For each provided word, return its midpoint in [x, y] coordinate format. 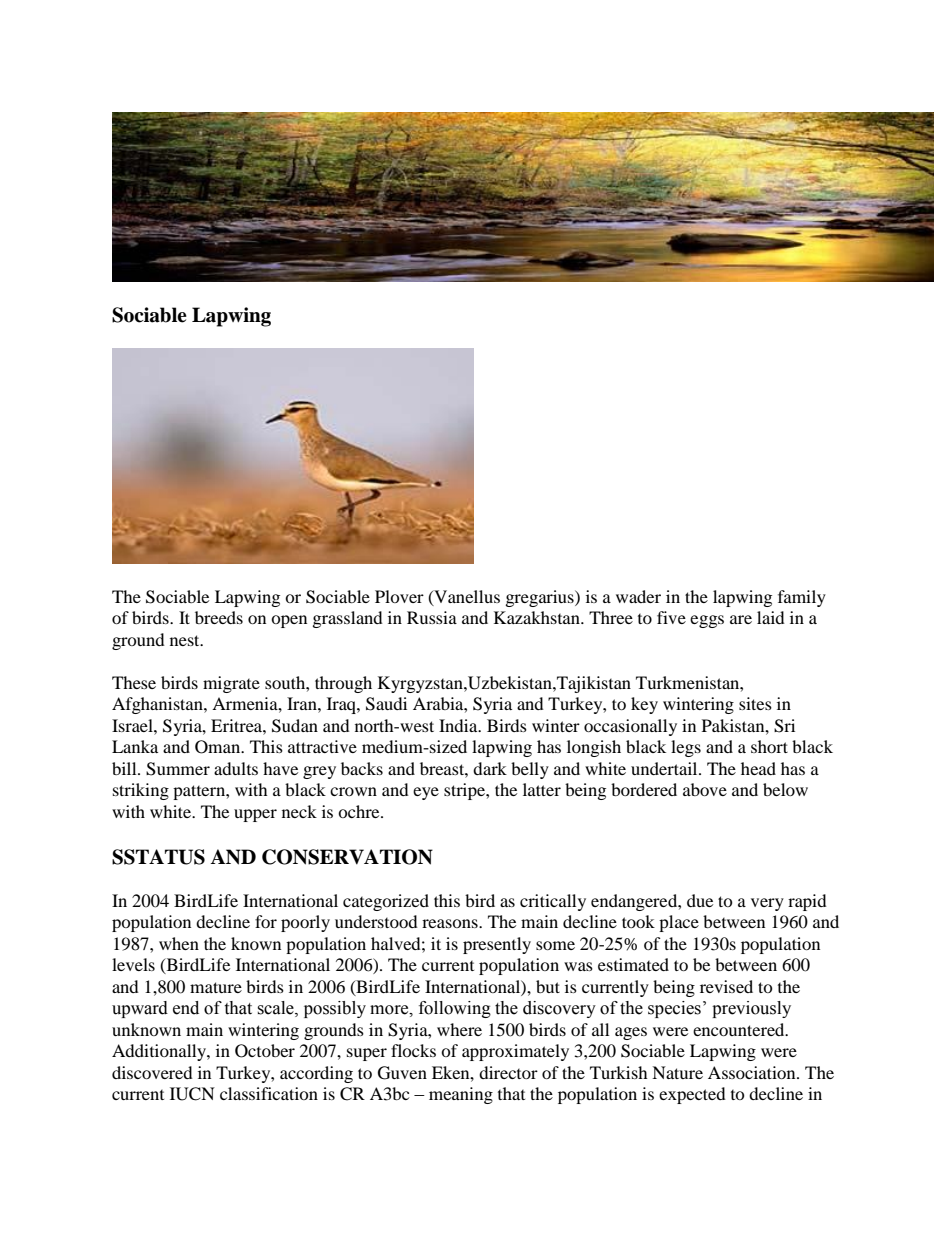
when [179, 943]
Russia [432, 617]
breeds [219, 617]
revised [726, 986]
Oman [219, 747]
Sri [784, 726]
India [459, 725]
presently [497, 945]
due [700, 900]
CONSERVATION [347, 857]
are [741, 619]
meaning [461, 1095]
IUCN [192, 1094]
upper [255, 815]
